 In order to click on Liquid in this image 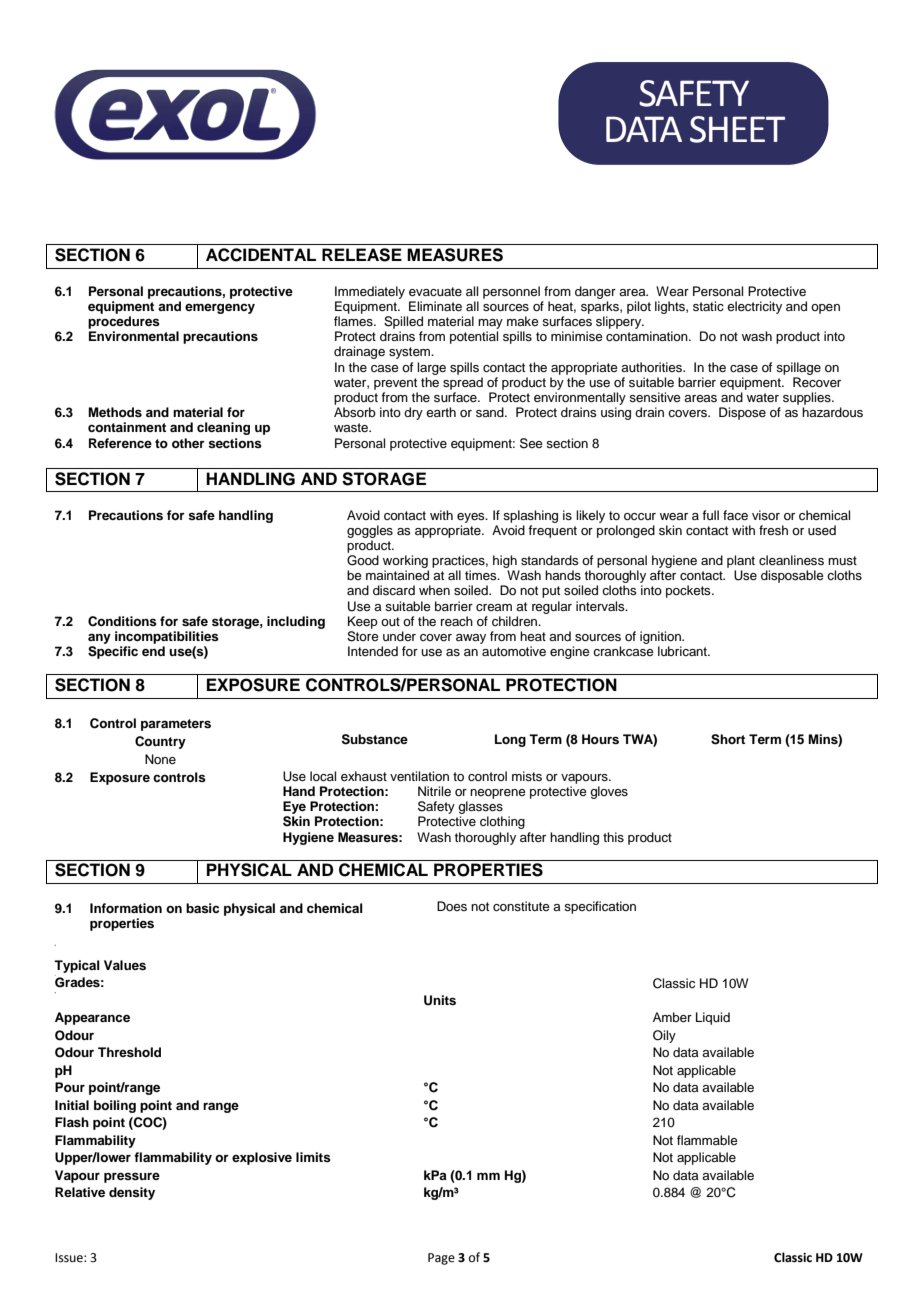, I will do `click(713, 1018)`.
